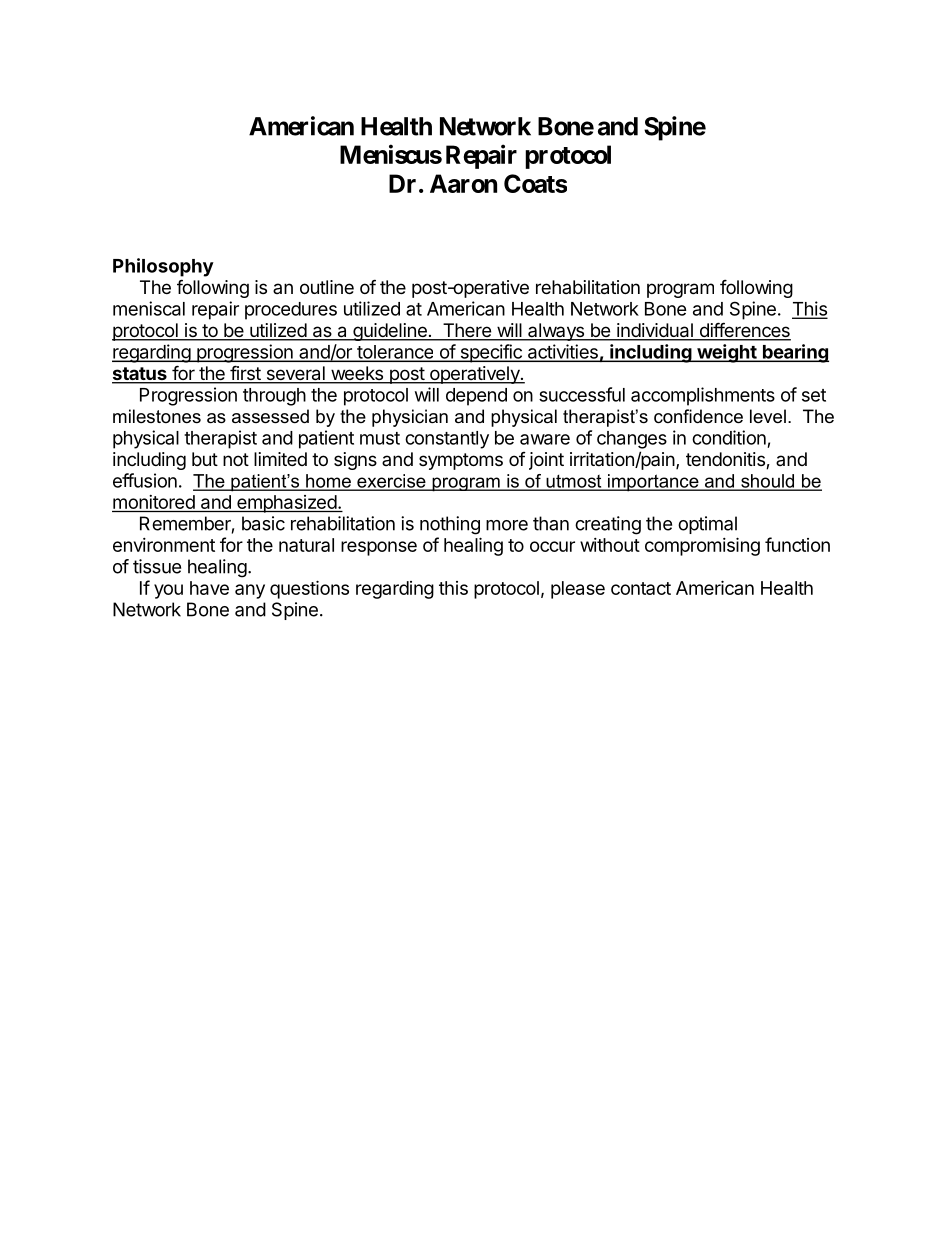 The image size is (952, 1233). I want to click on differences, so click(744, 331).
